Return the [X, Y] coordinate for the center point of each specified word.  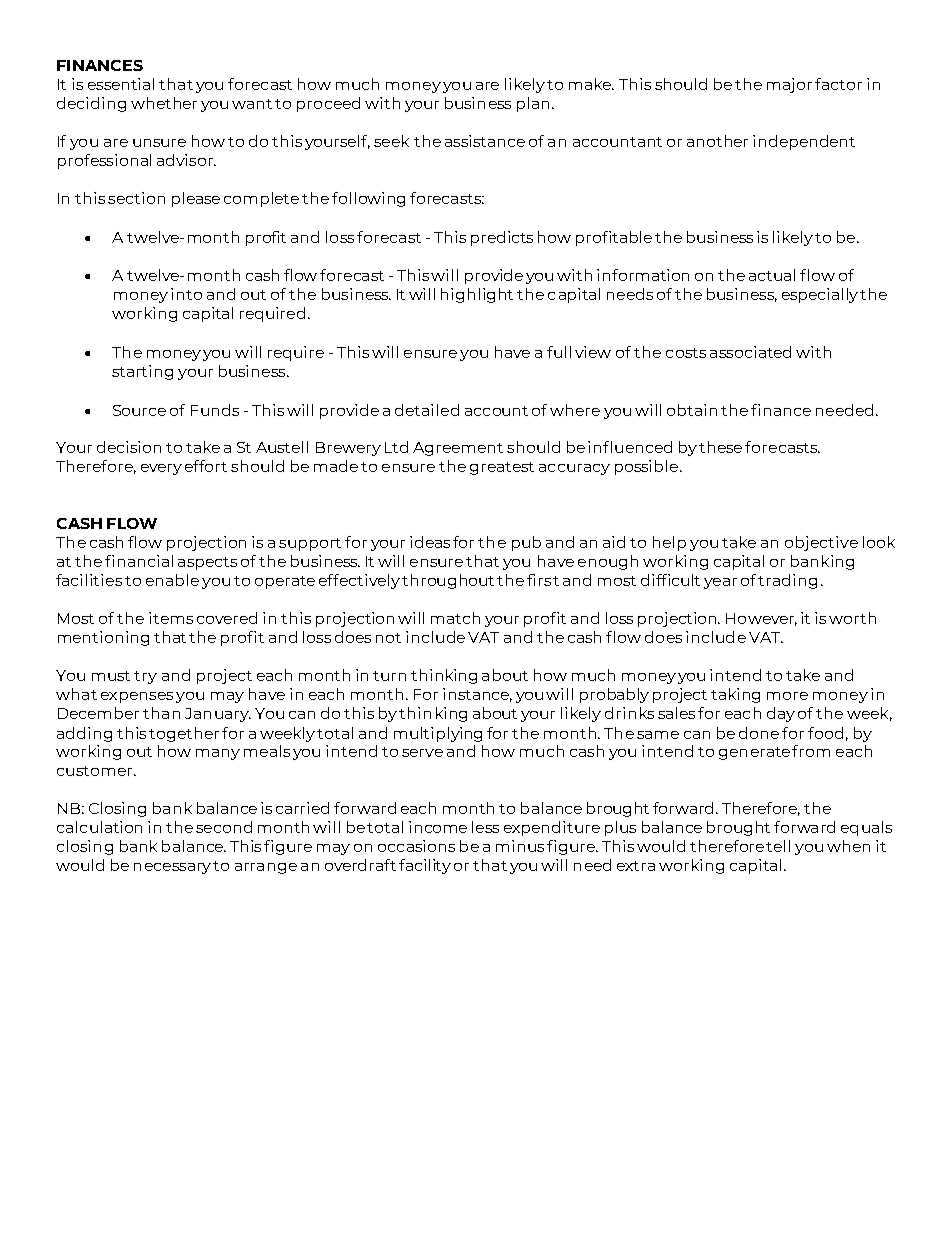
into [186, 294]
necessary [172, 868]
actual [772, 275]
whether [164, 103]
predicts [502, 238]
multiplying [438, 734]
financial [139, 561]
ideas [430, 542]
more [787, 696]
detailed [427, 410]
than [161, 713]
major [789, 85]
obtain [692, 410]
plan [533, 104]
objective [821, 543]
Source [139, 410]
